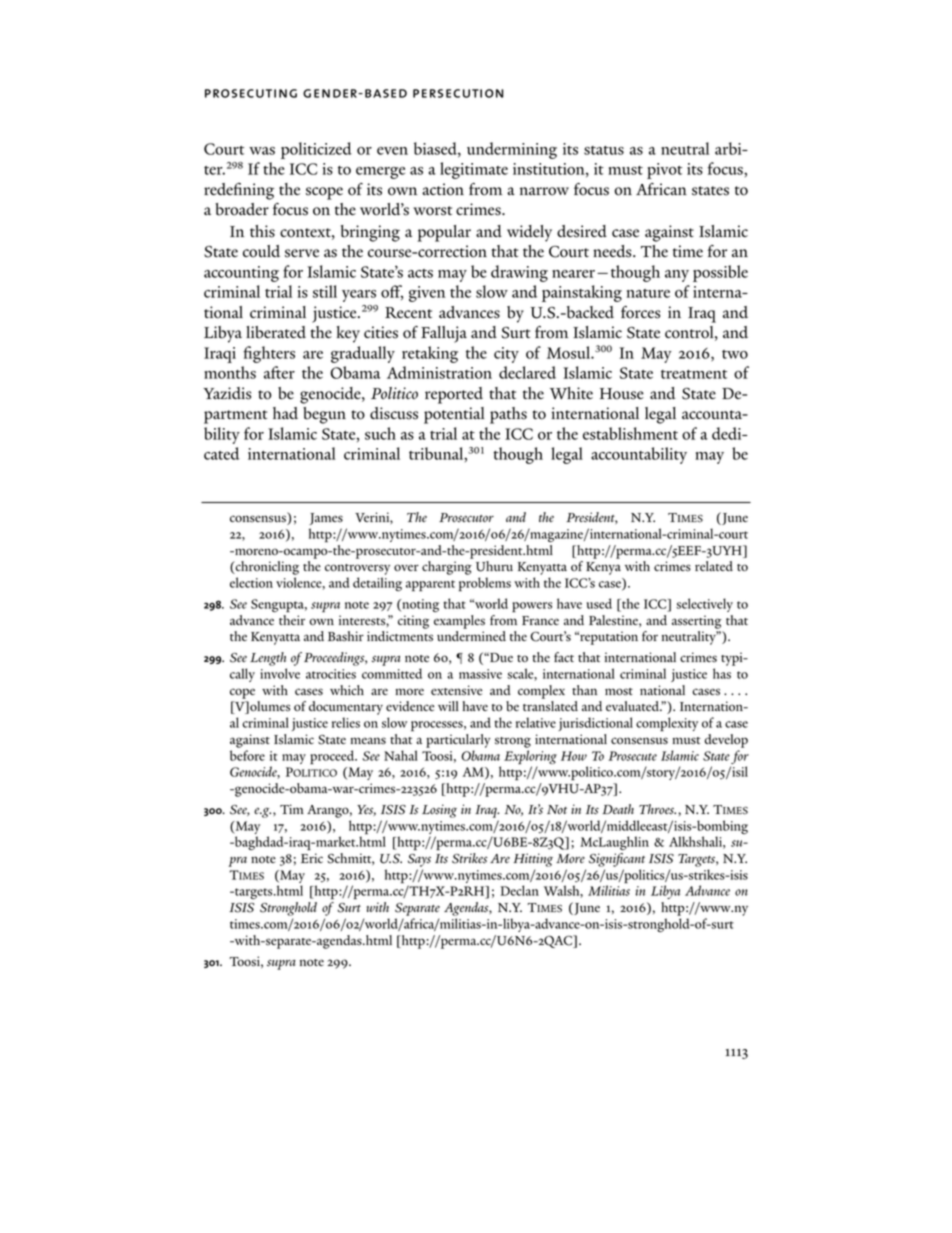 This page has height=1233, width=952. I want to click on persecution, so click(458, 93).
